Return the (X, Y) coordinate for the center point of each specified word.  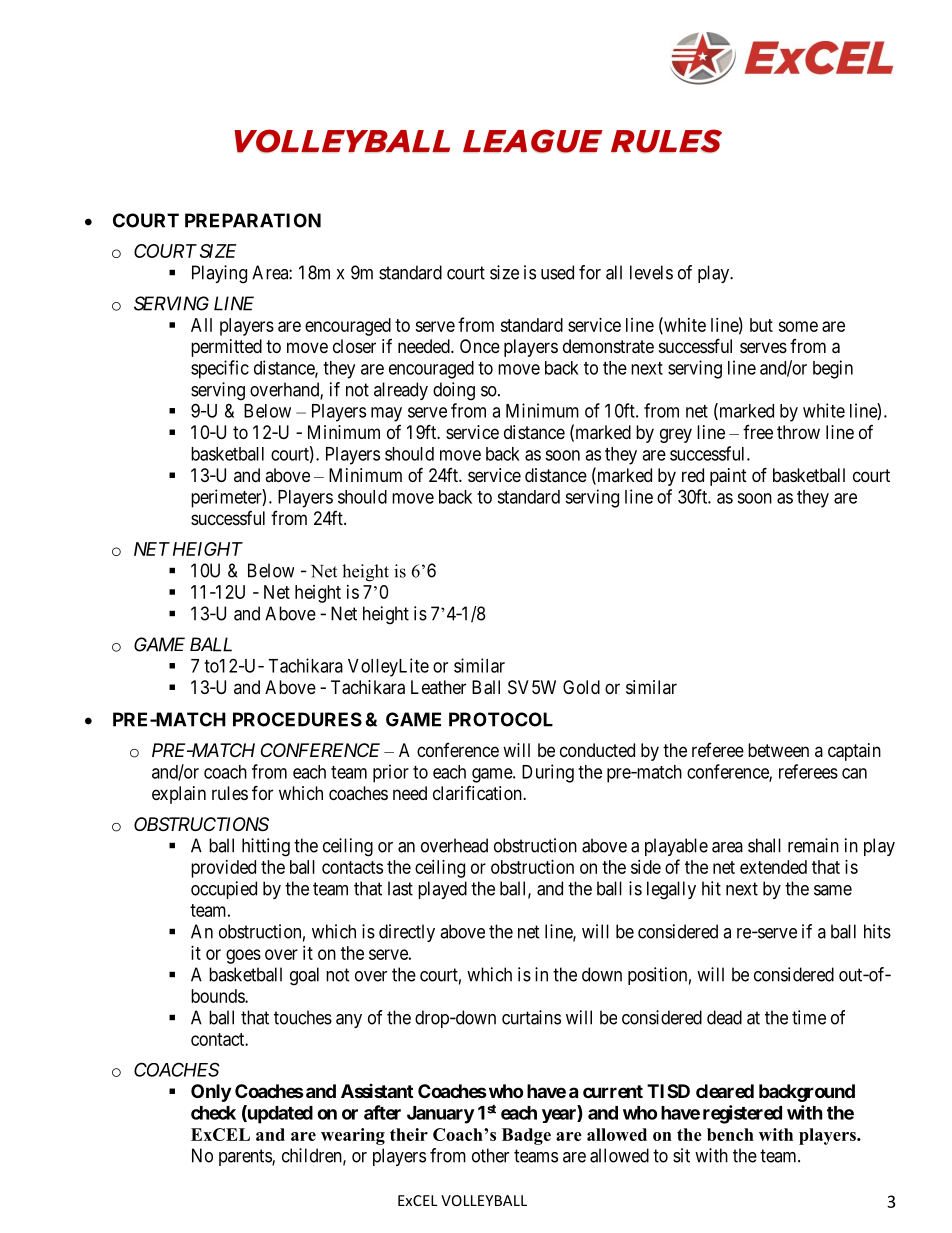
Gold (581, 687)
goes (243, 956)
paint (728, 477)
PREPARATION (253, 220)
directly (407, 933)
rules (230, 793)
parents (246, 1157)
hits (877, 931)
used (557, 272)
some (798, 326)
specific (220, 369)
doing (454, 391)
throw (798, 432)
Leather (438, 687)
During (548, 773)
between (778, 750)
